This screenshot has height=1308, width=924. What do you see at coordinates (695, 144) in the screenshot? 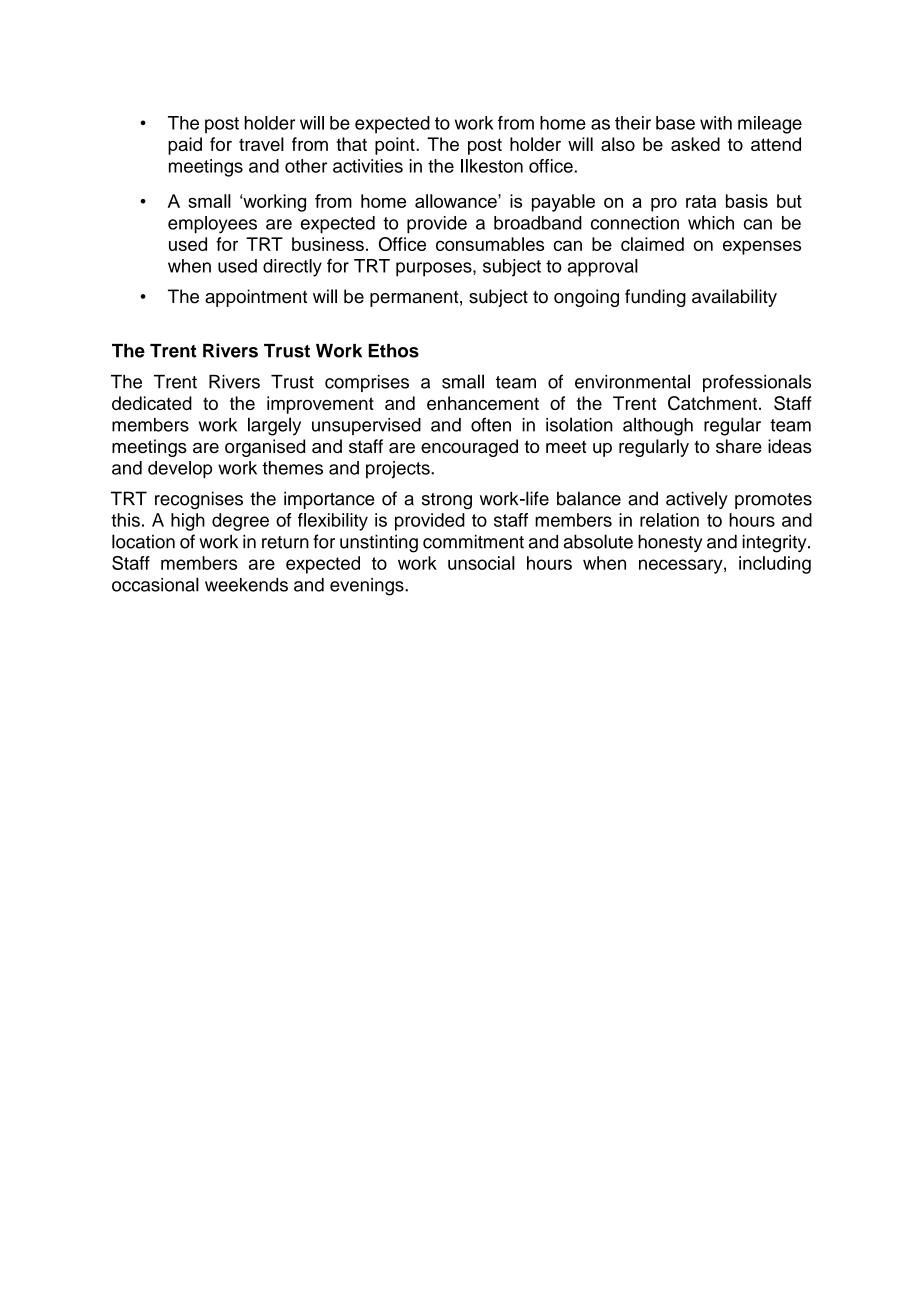
I see `asked` at bounding box center [695, 144].
